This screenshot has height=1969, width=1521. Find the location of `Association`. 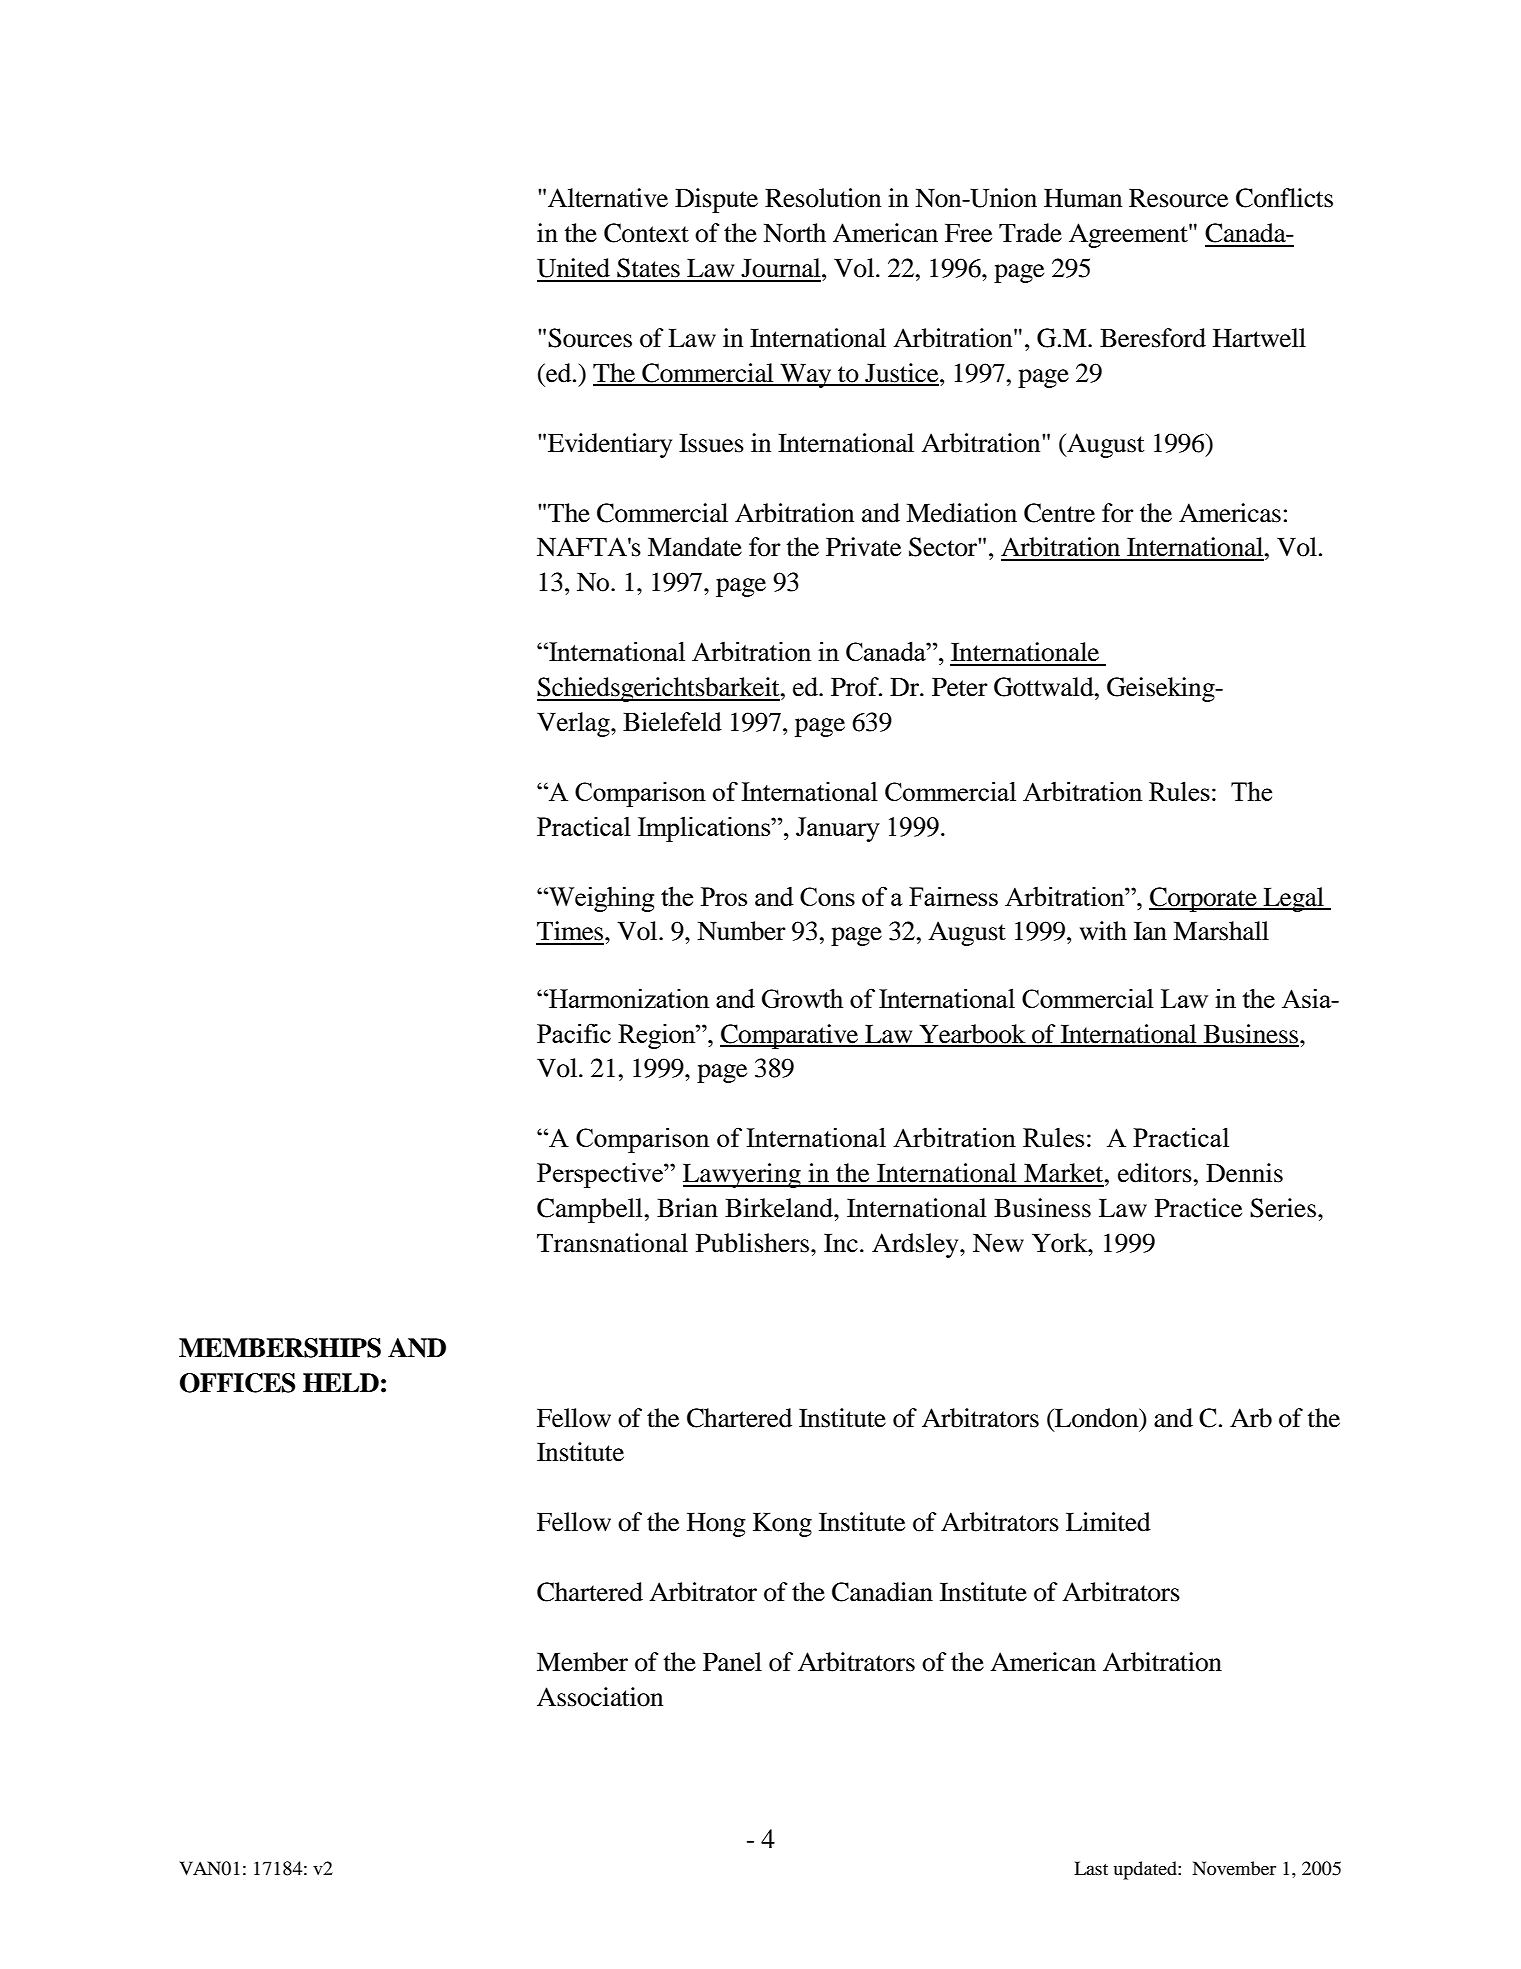

Association is located at coordinates (600, 1697).
